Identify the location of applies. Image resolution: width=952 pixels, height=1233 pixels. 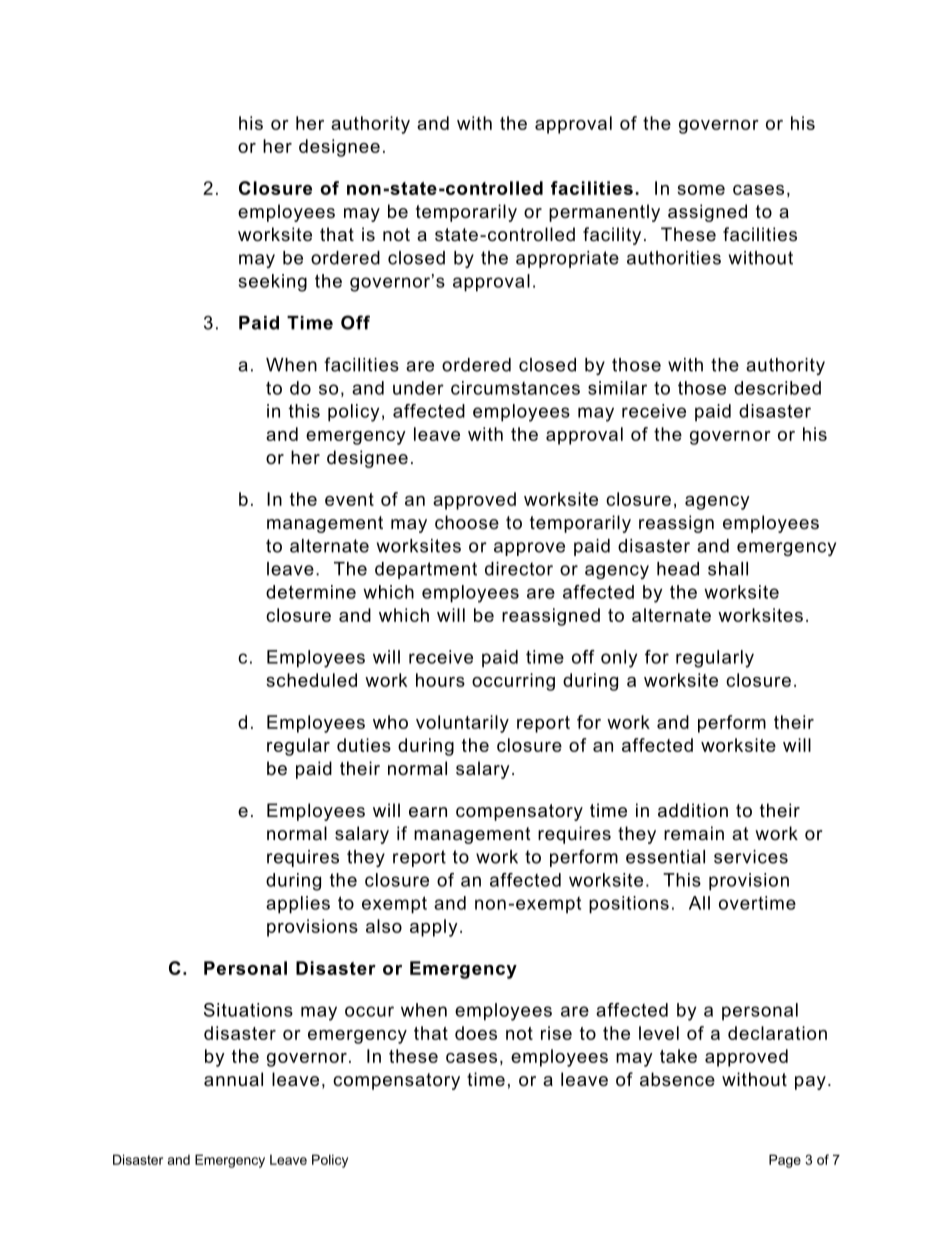
(298, 905).
